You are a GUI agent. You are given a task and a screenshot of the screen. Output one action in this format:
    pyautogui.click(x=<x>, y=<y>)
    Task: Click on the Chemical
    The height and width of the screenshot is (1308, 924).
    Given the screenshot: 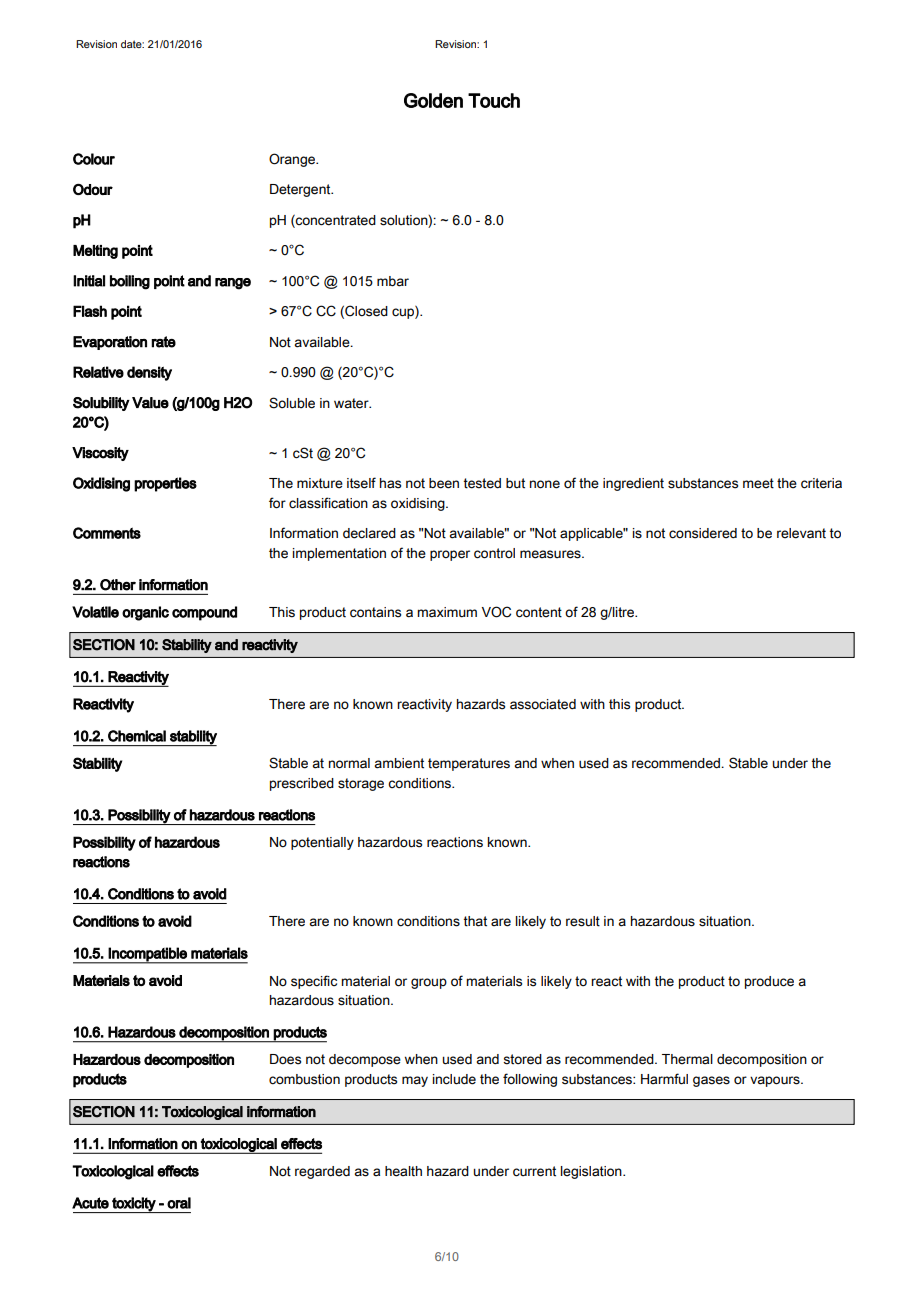 What is the action you would take?
    pyautogui.click(x=137, y=736)
